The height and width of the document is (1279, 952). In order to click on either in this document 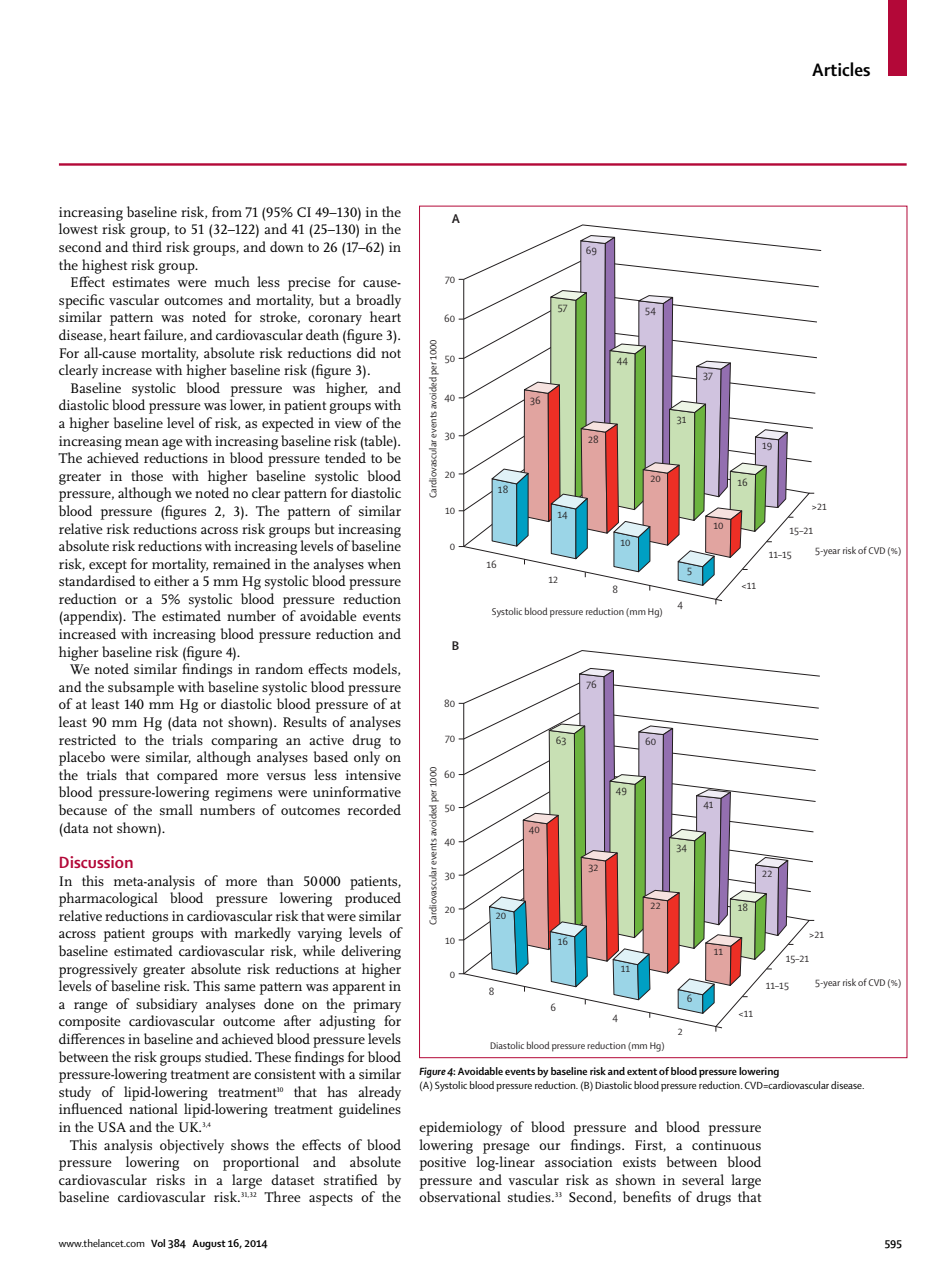, I will do `click(171, 580)`.
